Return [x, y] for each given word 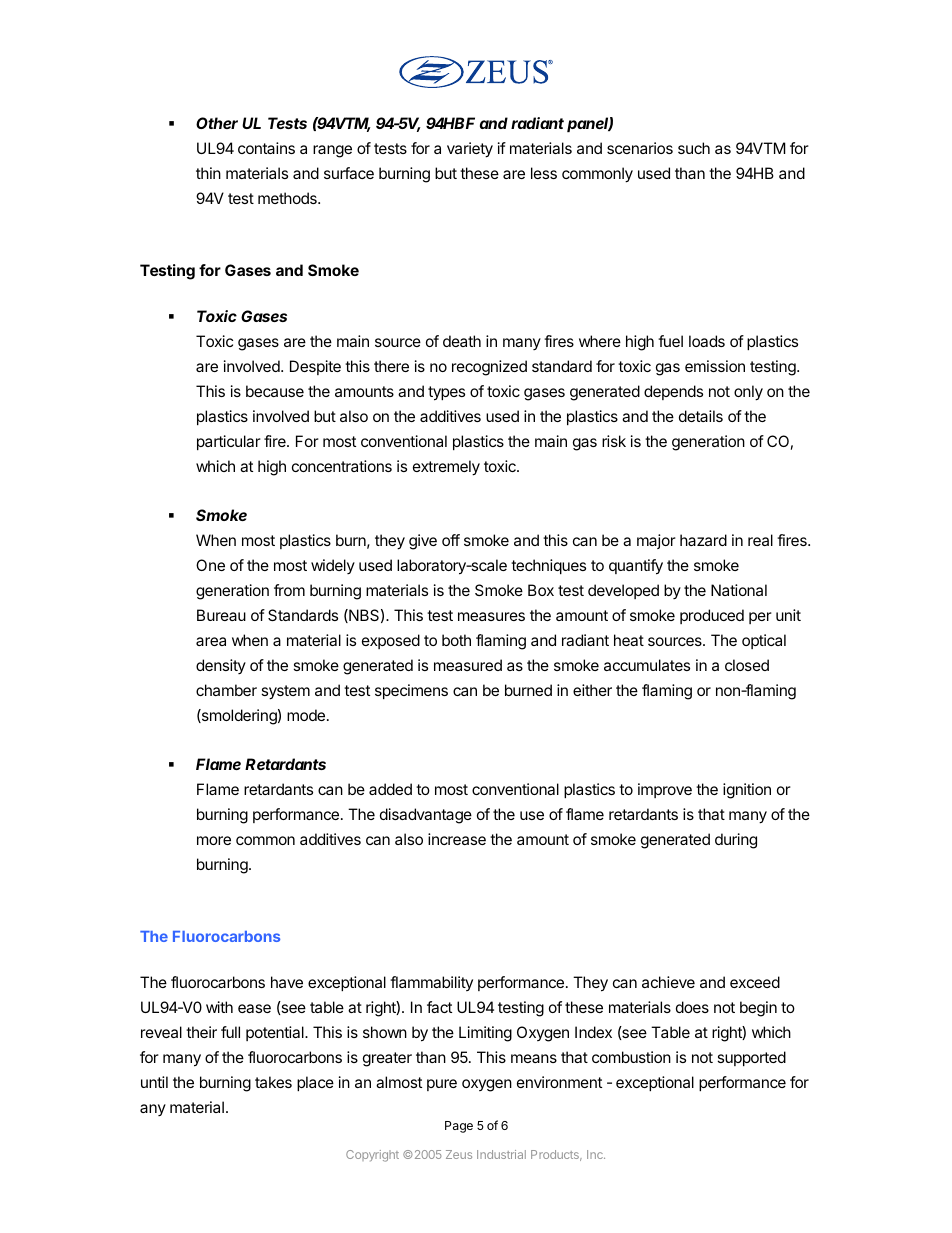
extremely [446, 468]
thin [208, 173]
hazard [703, 540]
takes [273, 1082]
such [694, 148]
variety [470, 150]
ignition [747, 791]
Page [459, 1127]
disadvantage [426, 816]
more [214, 840]
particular [229, 442]
